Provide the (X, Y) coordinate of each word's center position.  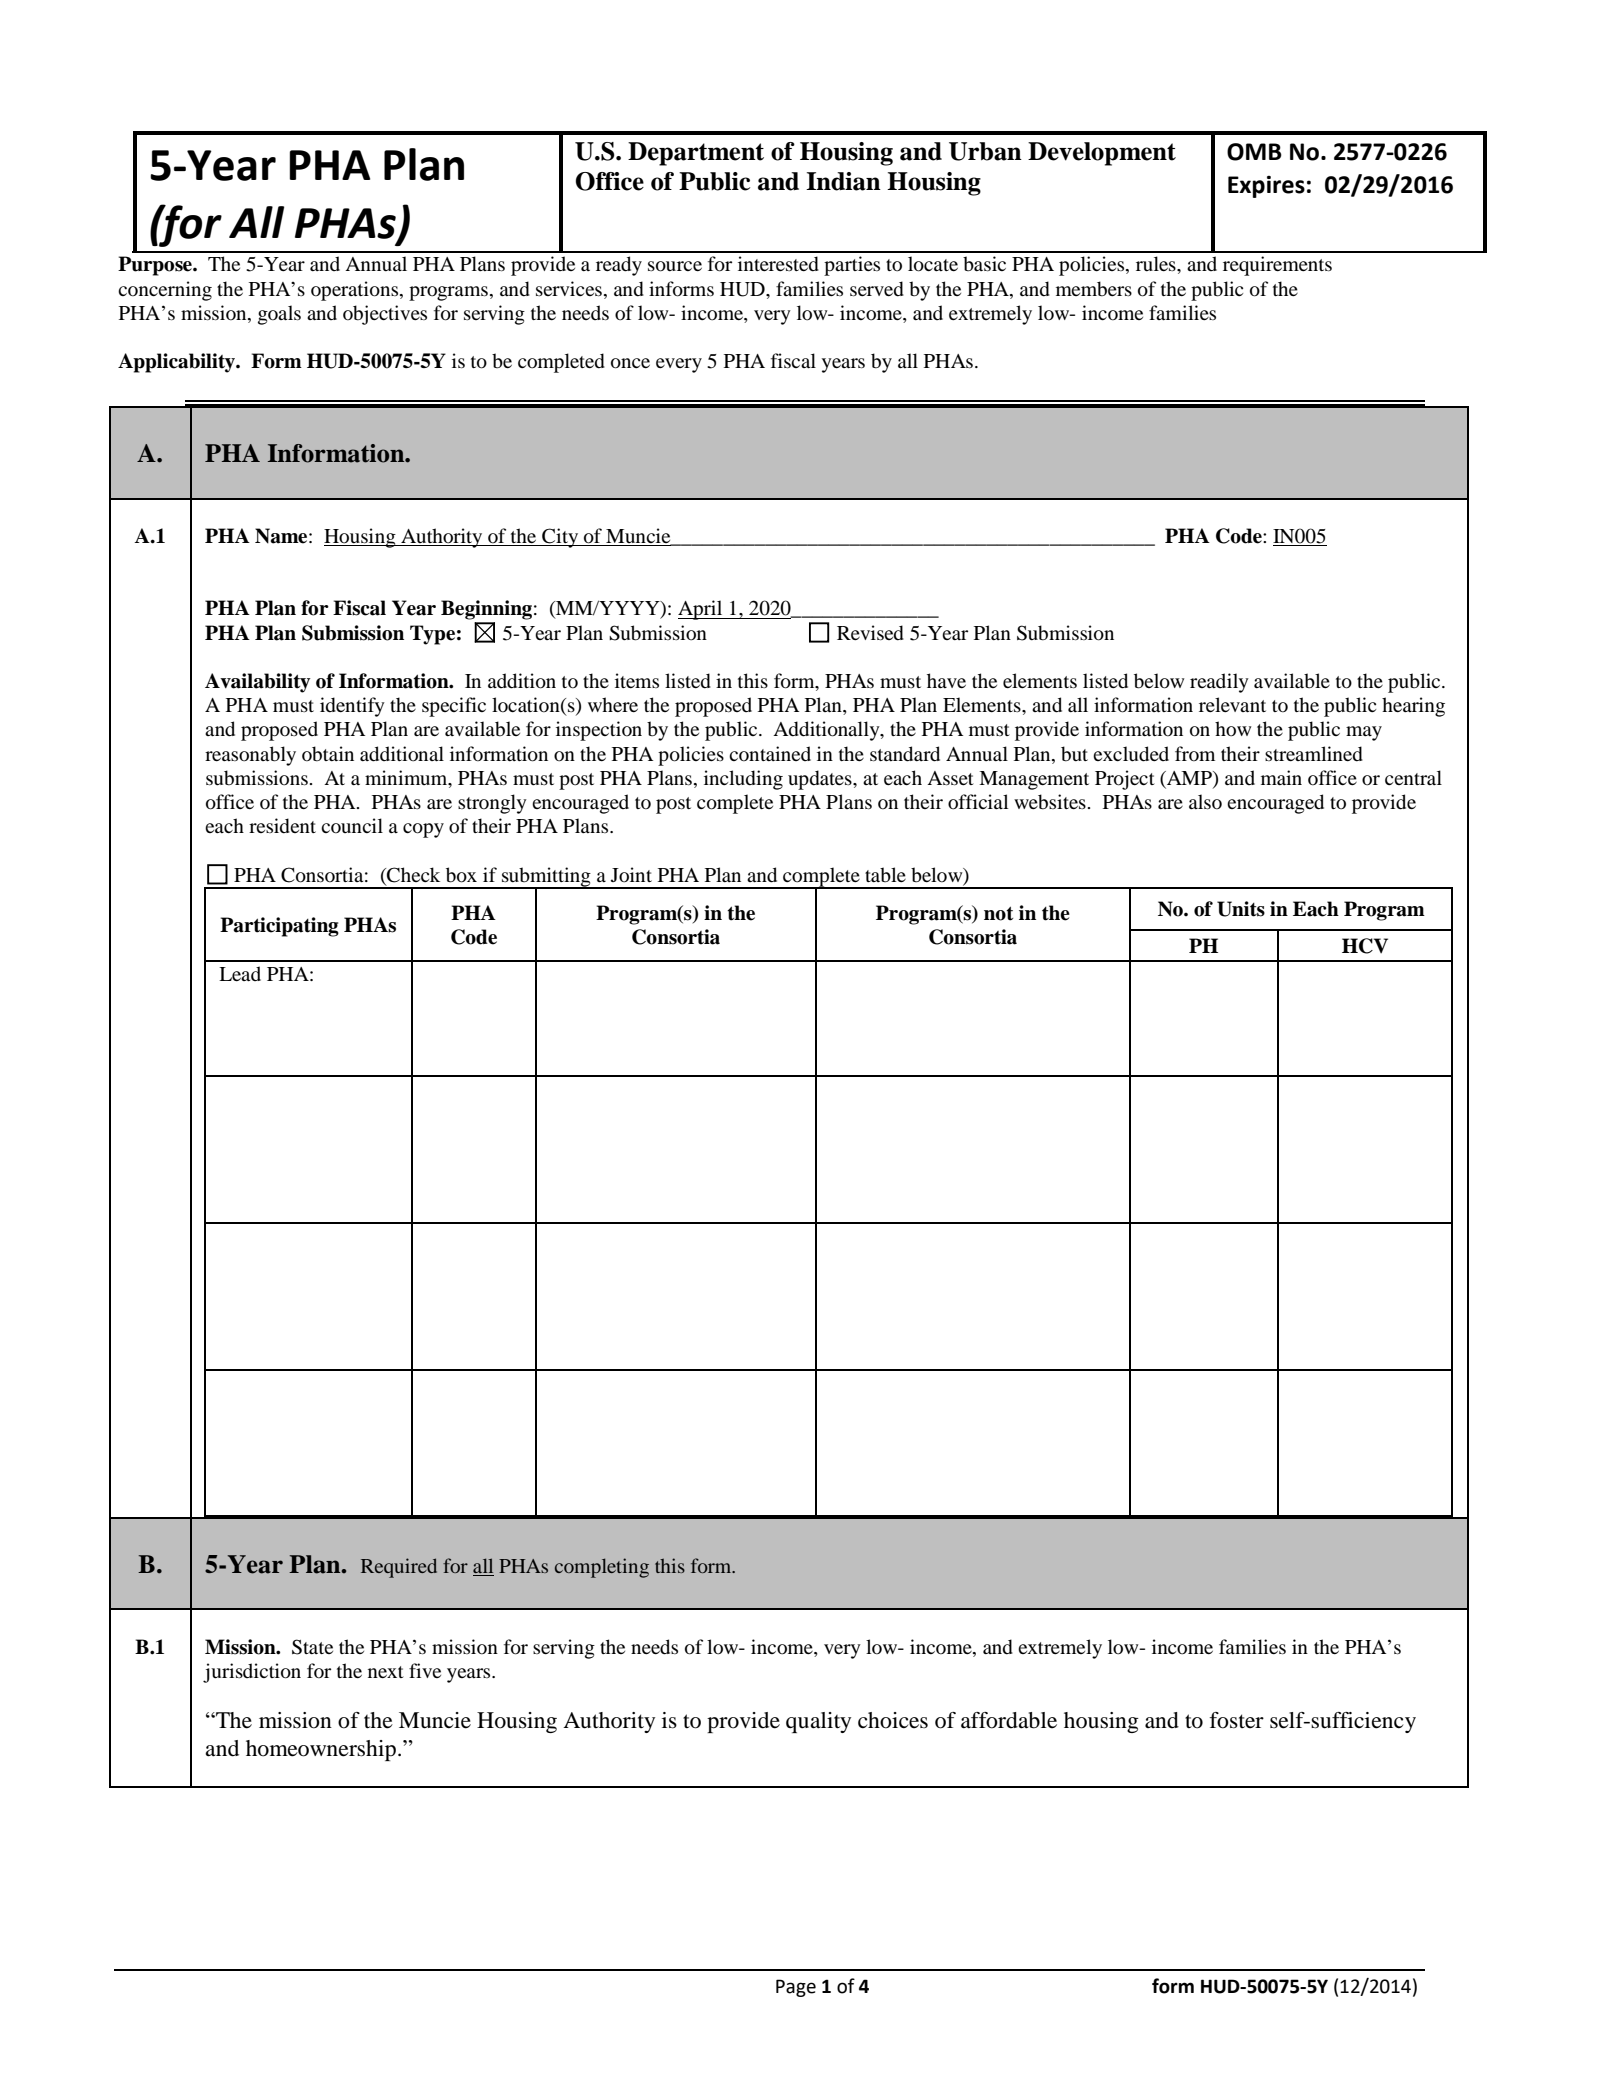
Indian (843, 181)
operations (356, 291)
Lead (240, 973)
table (885, 874)
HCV (1365, 946)
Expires (1266, 187)
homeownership (321, 1750)
